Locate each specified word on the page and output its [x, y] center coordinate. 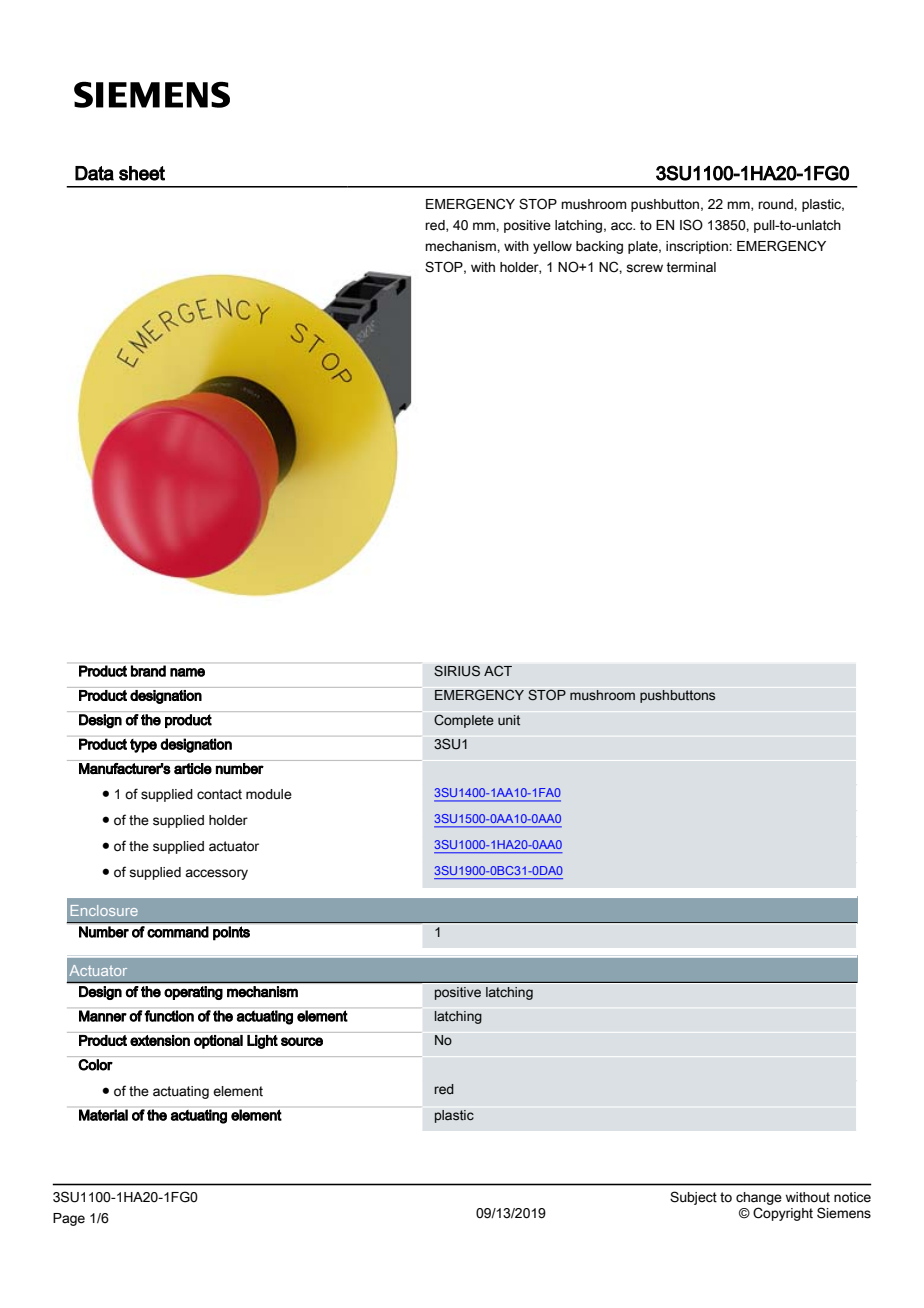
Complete [464, 721]
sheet [142, 173]
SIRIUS [457, 671]
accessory [216, 874]
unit [509, 720]
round [776, 204]
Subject [693, 1198]
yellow [552, 247]
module [269, 794]
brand [148, 671]
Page [69, 1219]
